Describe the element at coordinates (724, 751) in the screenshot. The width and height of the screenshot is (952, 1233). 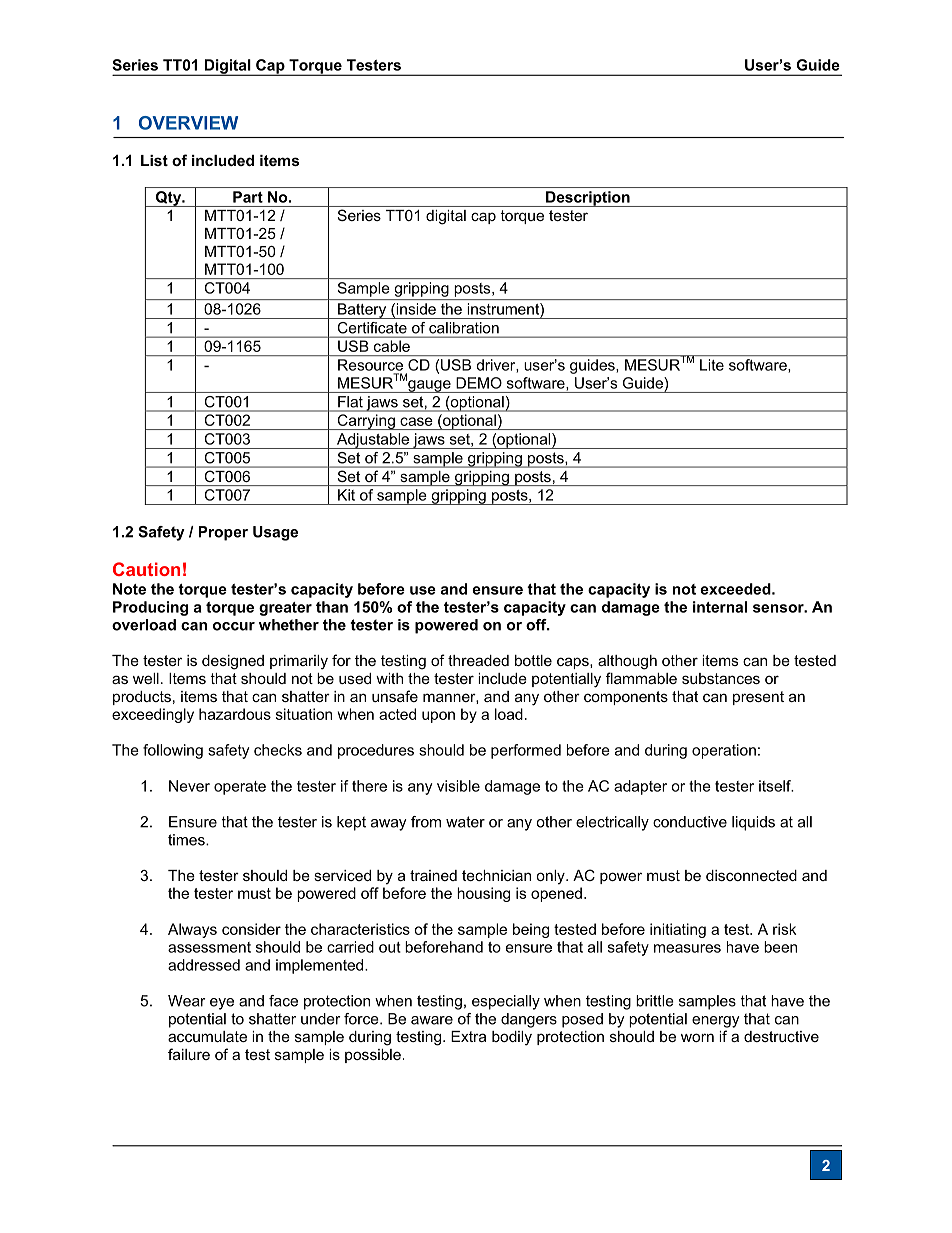
I see `operation` at that location.
